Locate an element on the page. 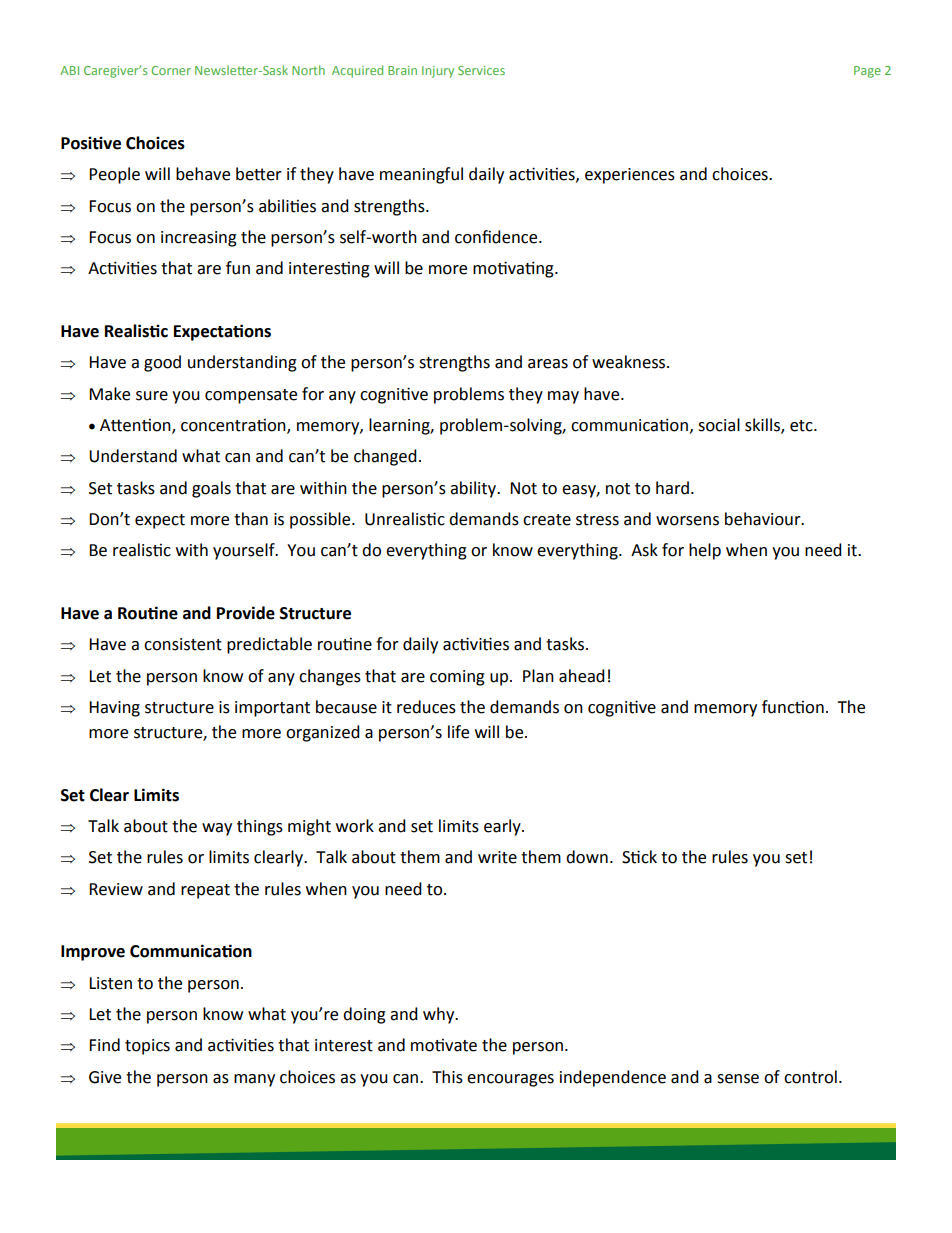 The height and width of the page is (1233, 952). Page is located at coordinates (867, 72).
